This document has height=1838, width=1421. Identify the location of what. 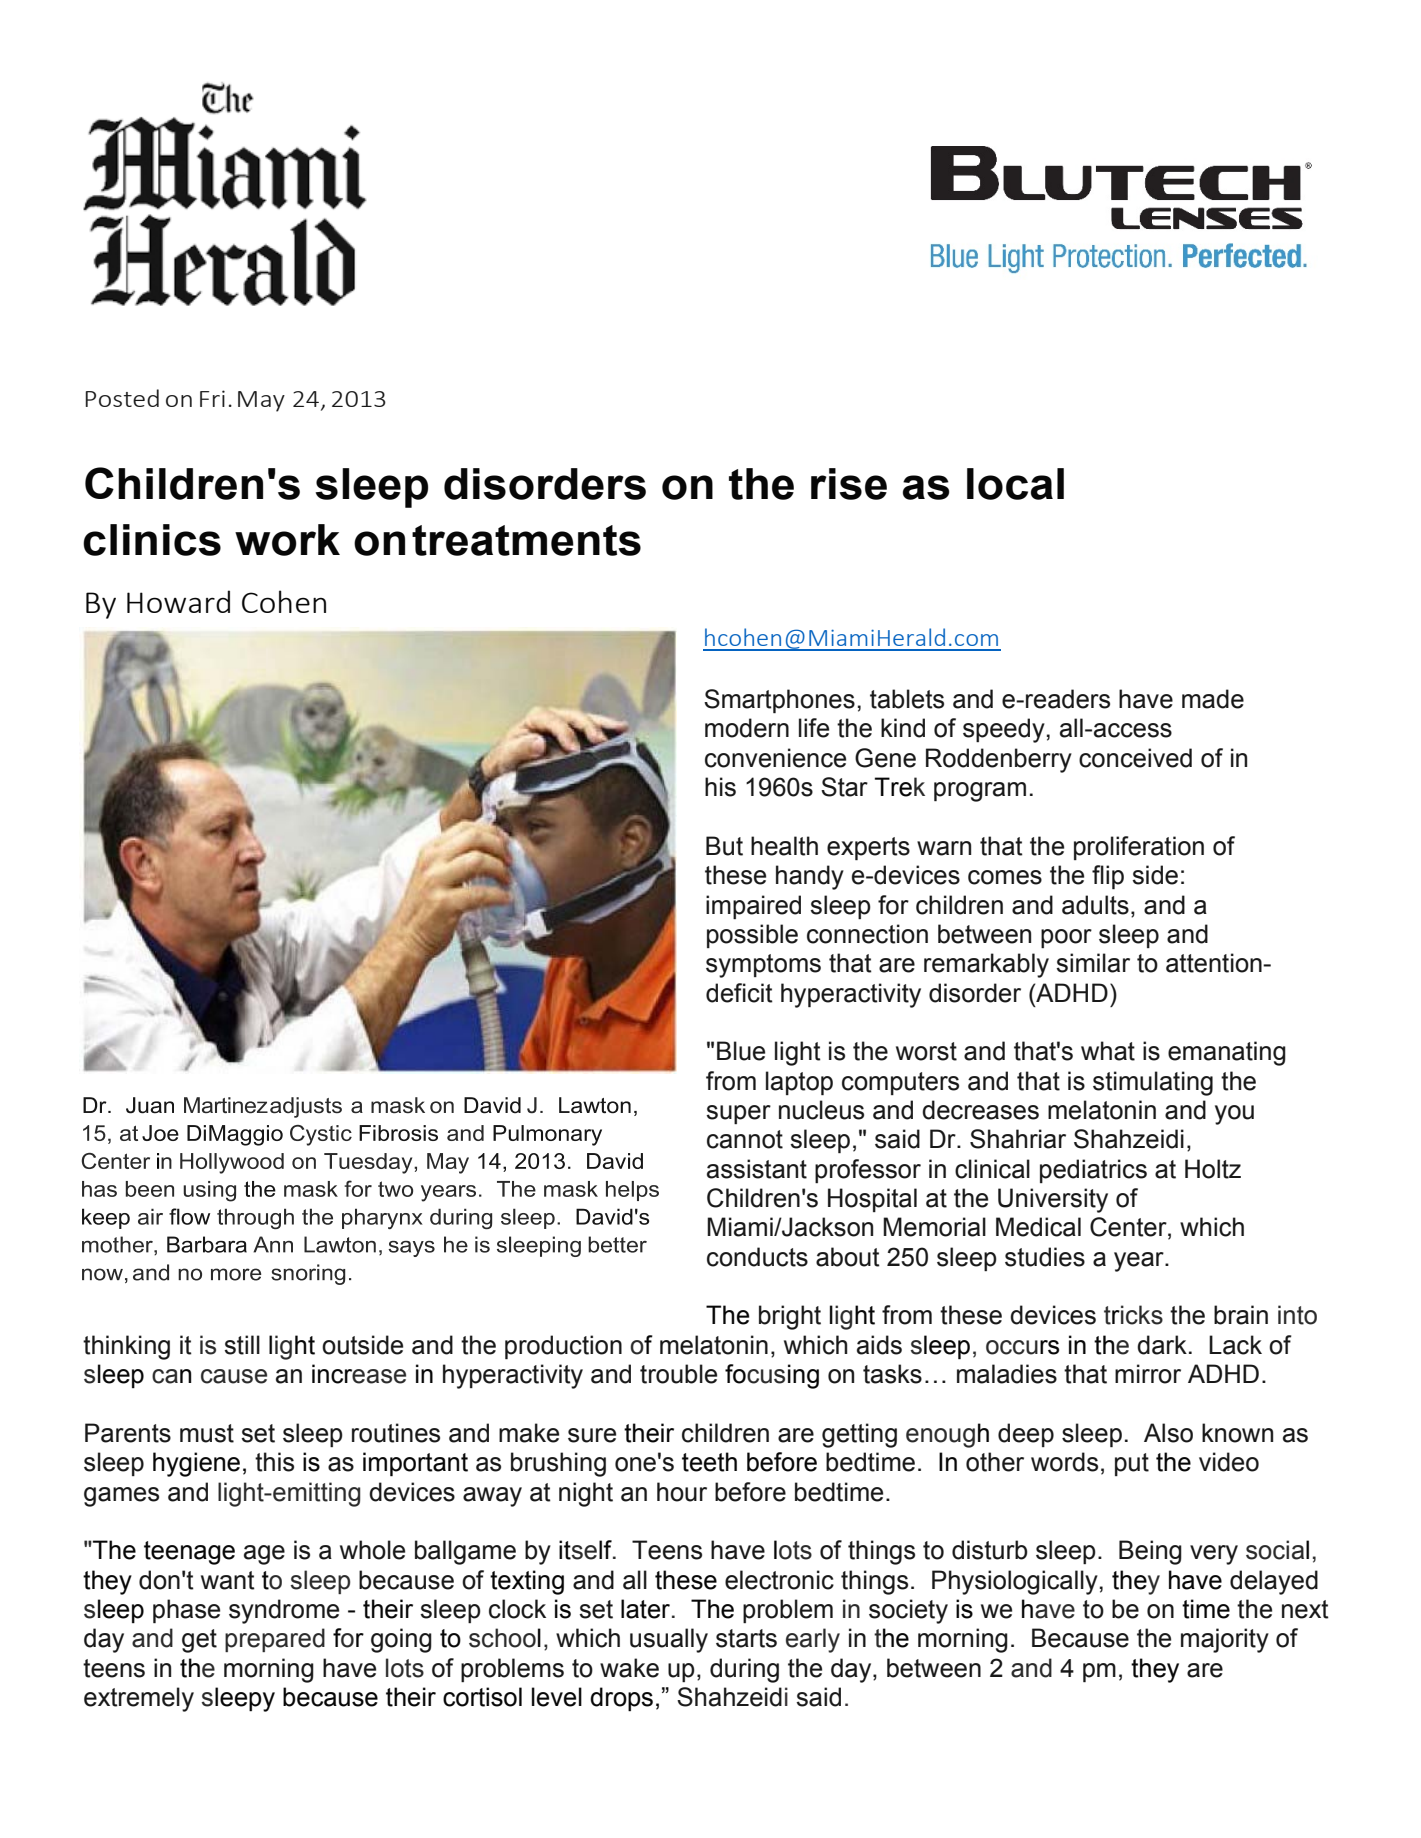
(1108, 1051).
